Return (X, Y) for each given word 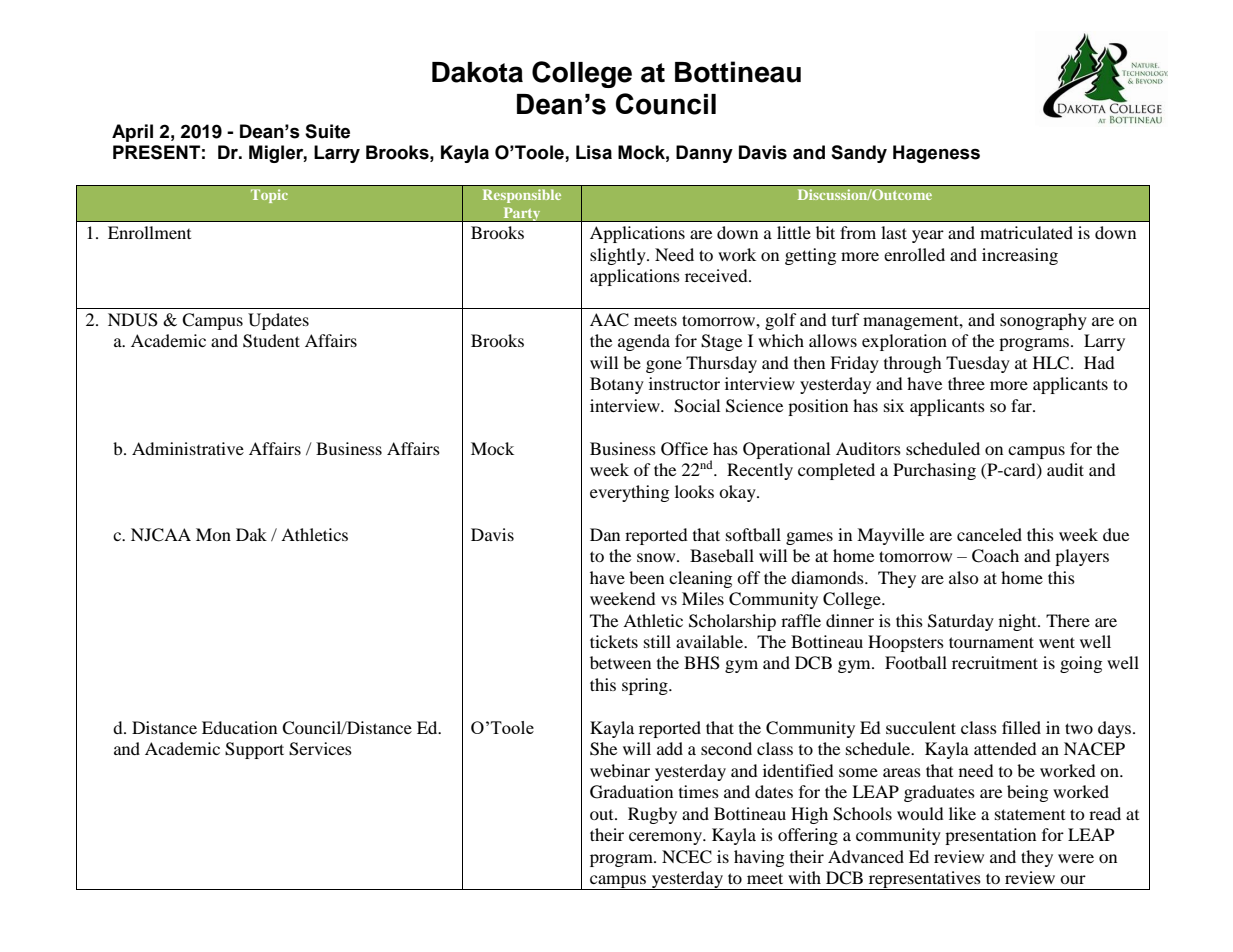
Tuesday (978, 364)
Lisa (594, 152)
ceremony (667, 838)
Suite (327, 131)
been (646, 577)
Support (254, 750)
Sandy (859, 154)
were (1076, 858)
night (1019, 622)
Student (271, 341)
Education (239, 727)
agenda (644, 342)
